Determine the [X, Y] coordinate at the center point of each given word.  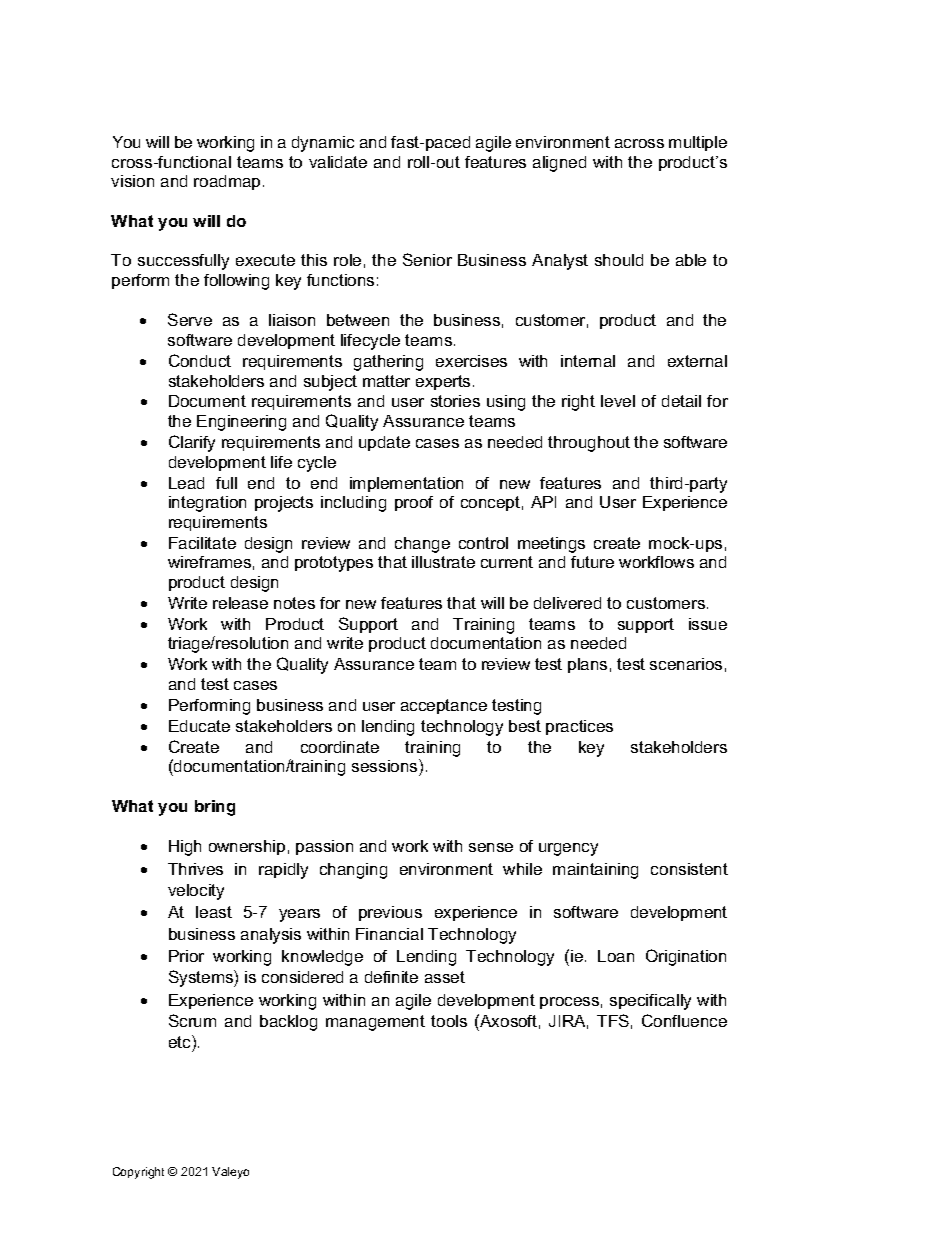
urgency [568, 849]
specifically [650, 1002]
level [618, 401]
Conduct [200, 360]
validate [338, 162]
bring [215, 808]
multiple [698, 143]
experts [443, 382]
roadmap [227, 182]
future [592, 562]
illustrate [443, 562]
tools [449, 1021]
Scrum [192, 1020]
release [240, 603]
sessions [386, 765]
